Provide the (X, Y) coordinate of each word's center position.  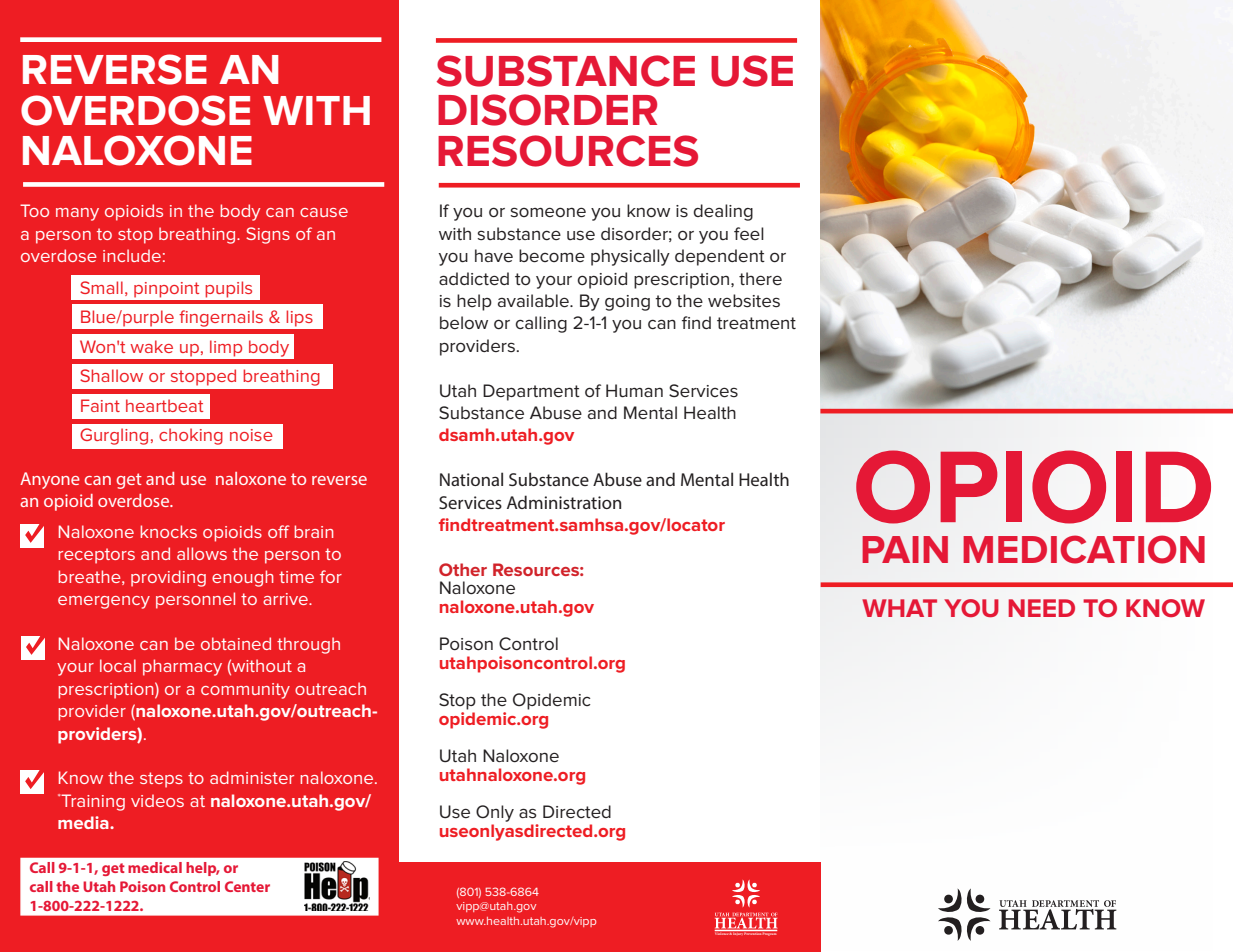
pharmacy (182, 667)
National (471, 479)
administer (252, 777)
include (132, 255)
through (308, 645)
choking (191, 436)
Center (247, 886)
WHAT (899, 608)
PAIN (905, 549)
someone (548, 212)
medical (155, 867)
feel (749, 233)
